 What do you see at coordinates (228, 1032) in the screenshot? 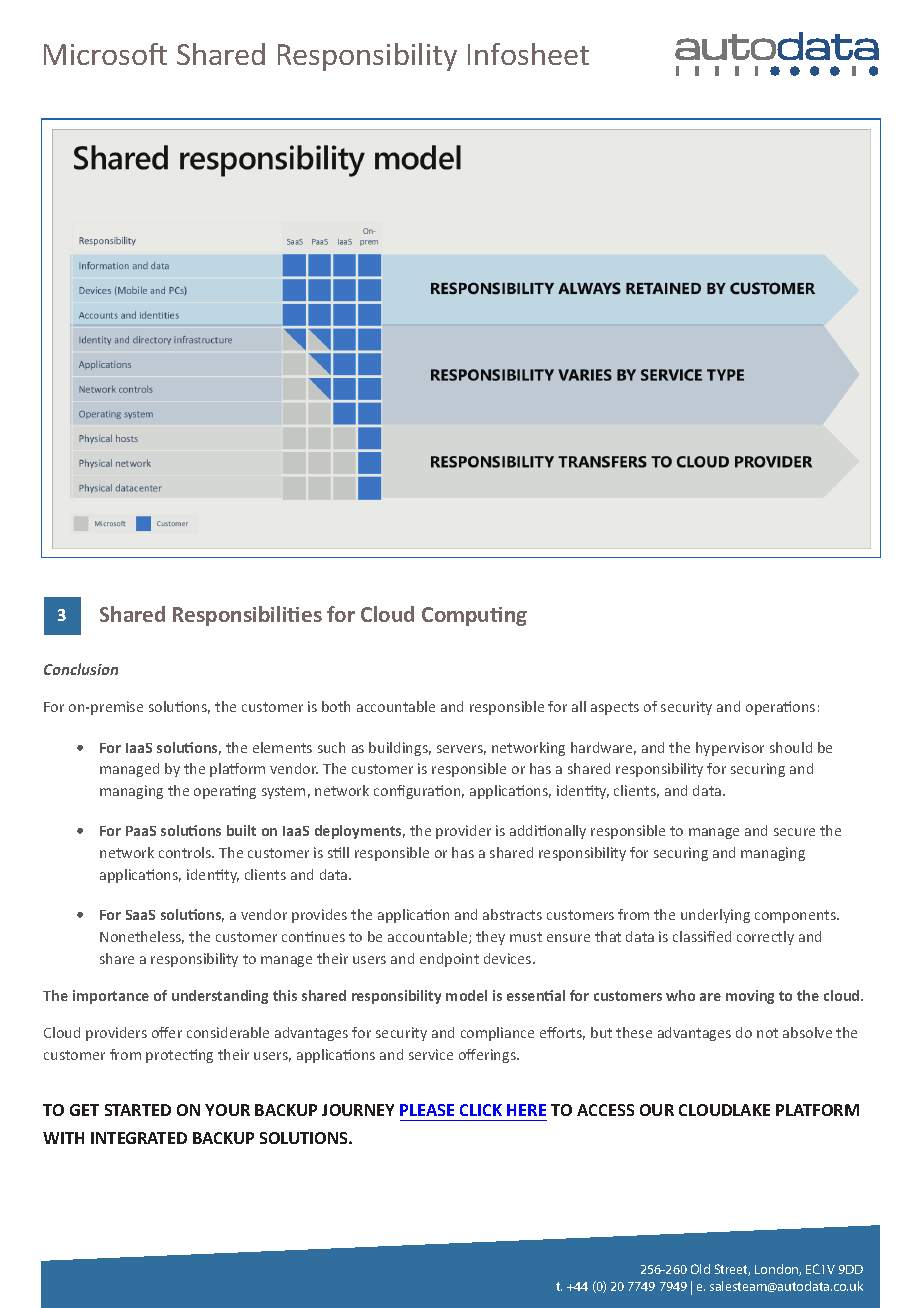
I see `considerable` at bounding box center [228, 1032].
